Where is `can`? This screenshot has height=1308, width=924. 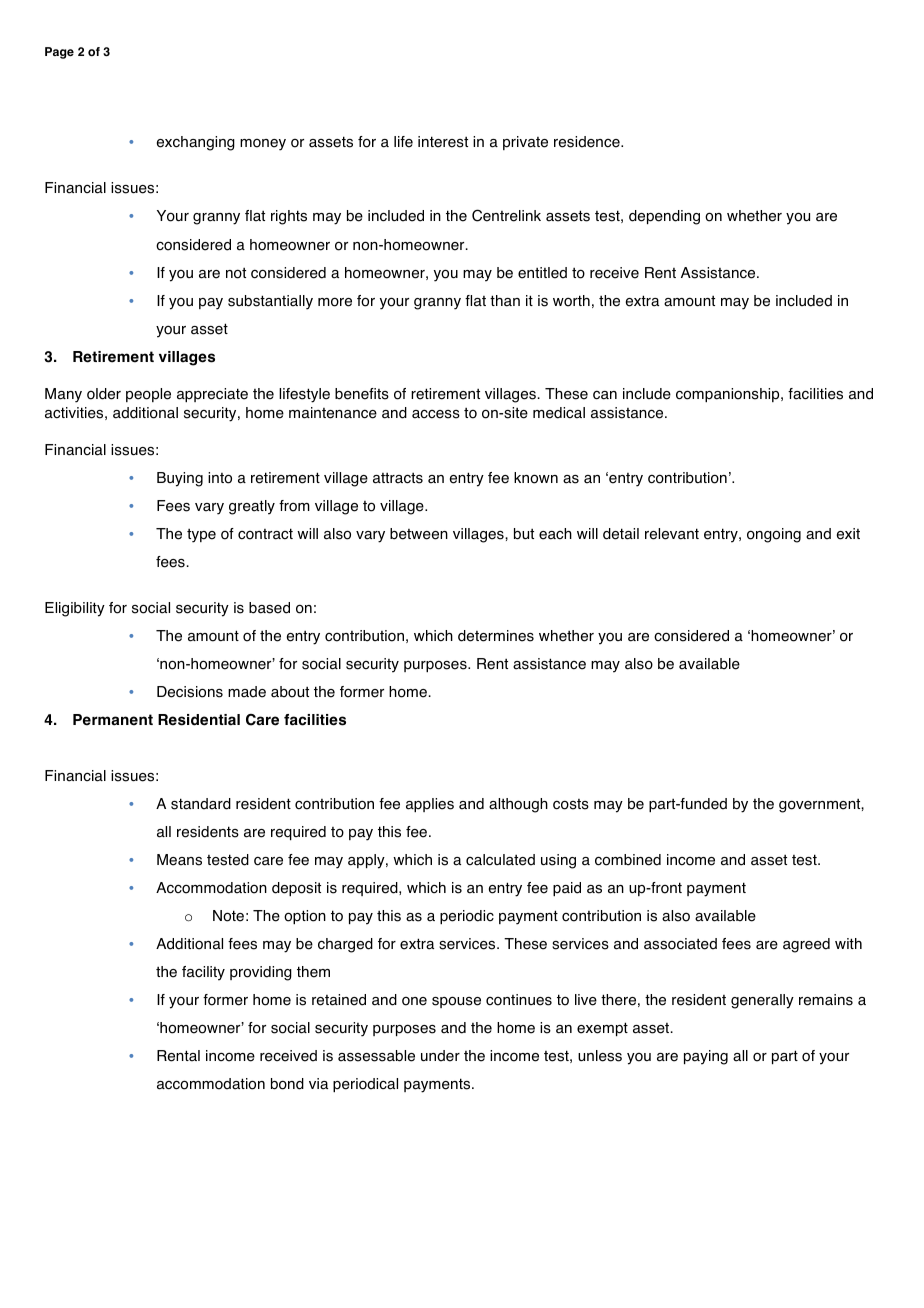 can is located at coordinates (605, 395).
